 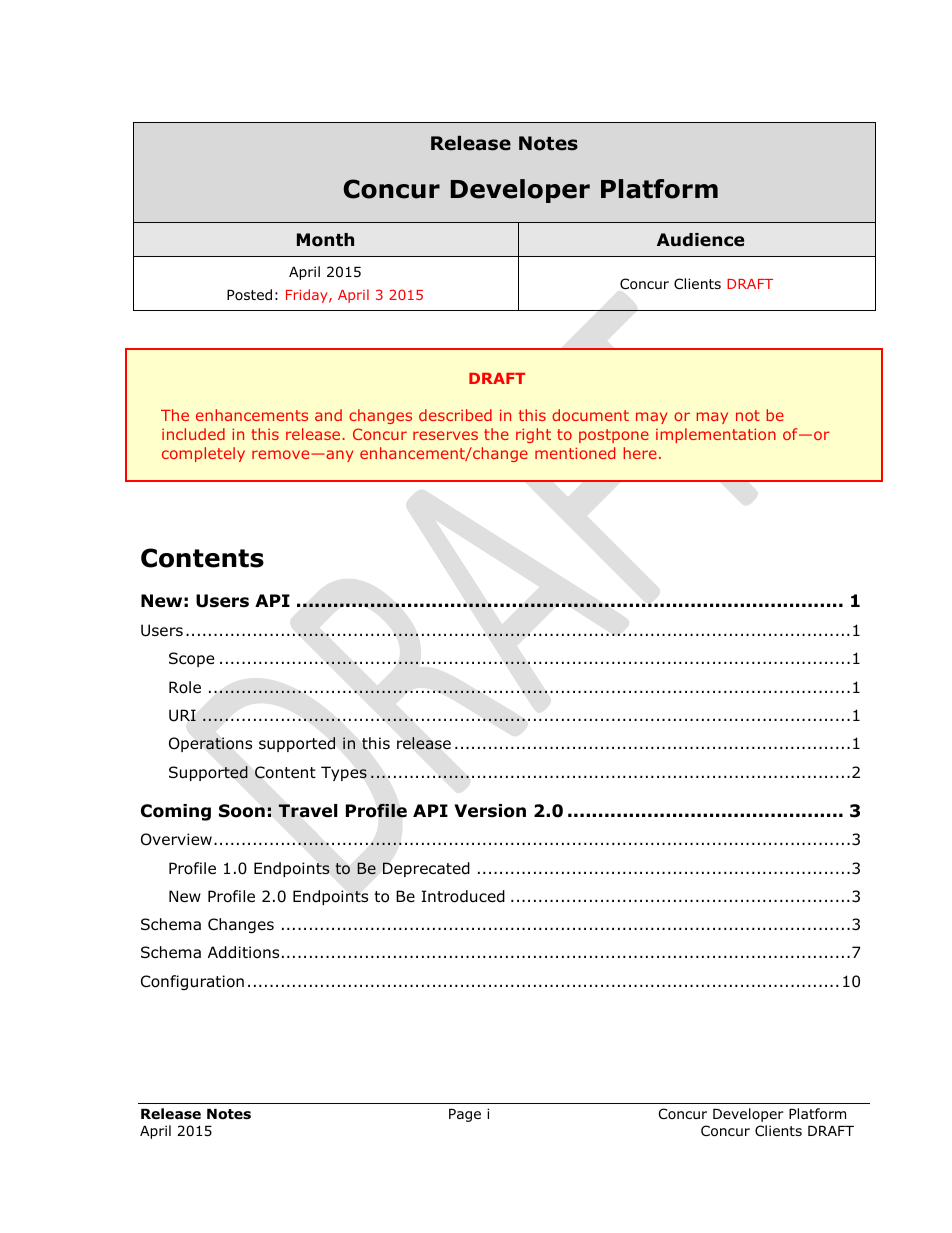 I want to click on Scope, so click(x=192, y=659).
